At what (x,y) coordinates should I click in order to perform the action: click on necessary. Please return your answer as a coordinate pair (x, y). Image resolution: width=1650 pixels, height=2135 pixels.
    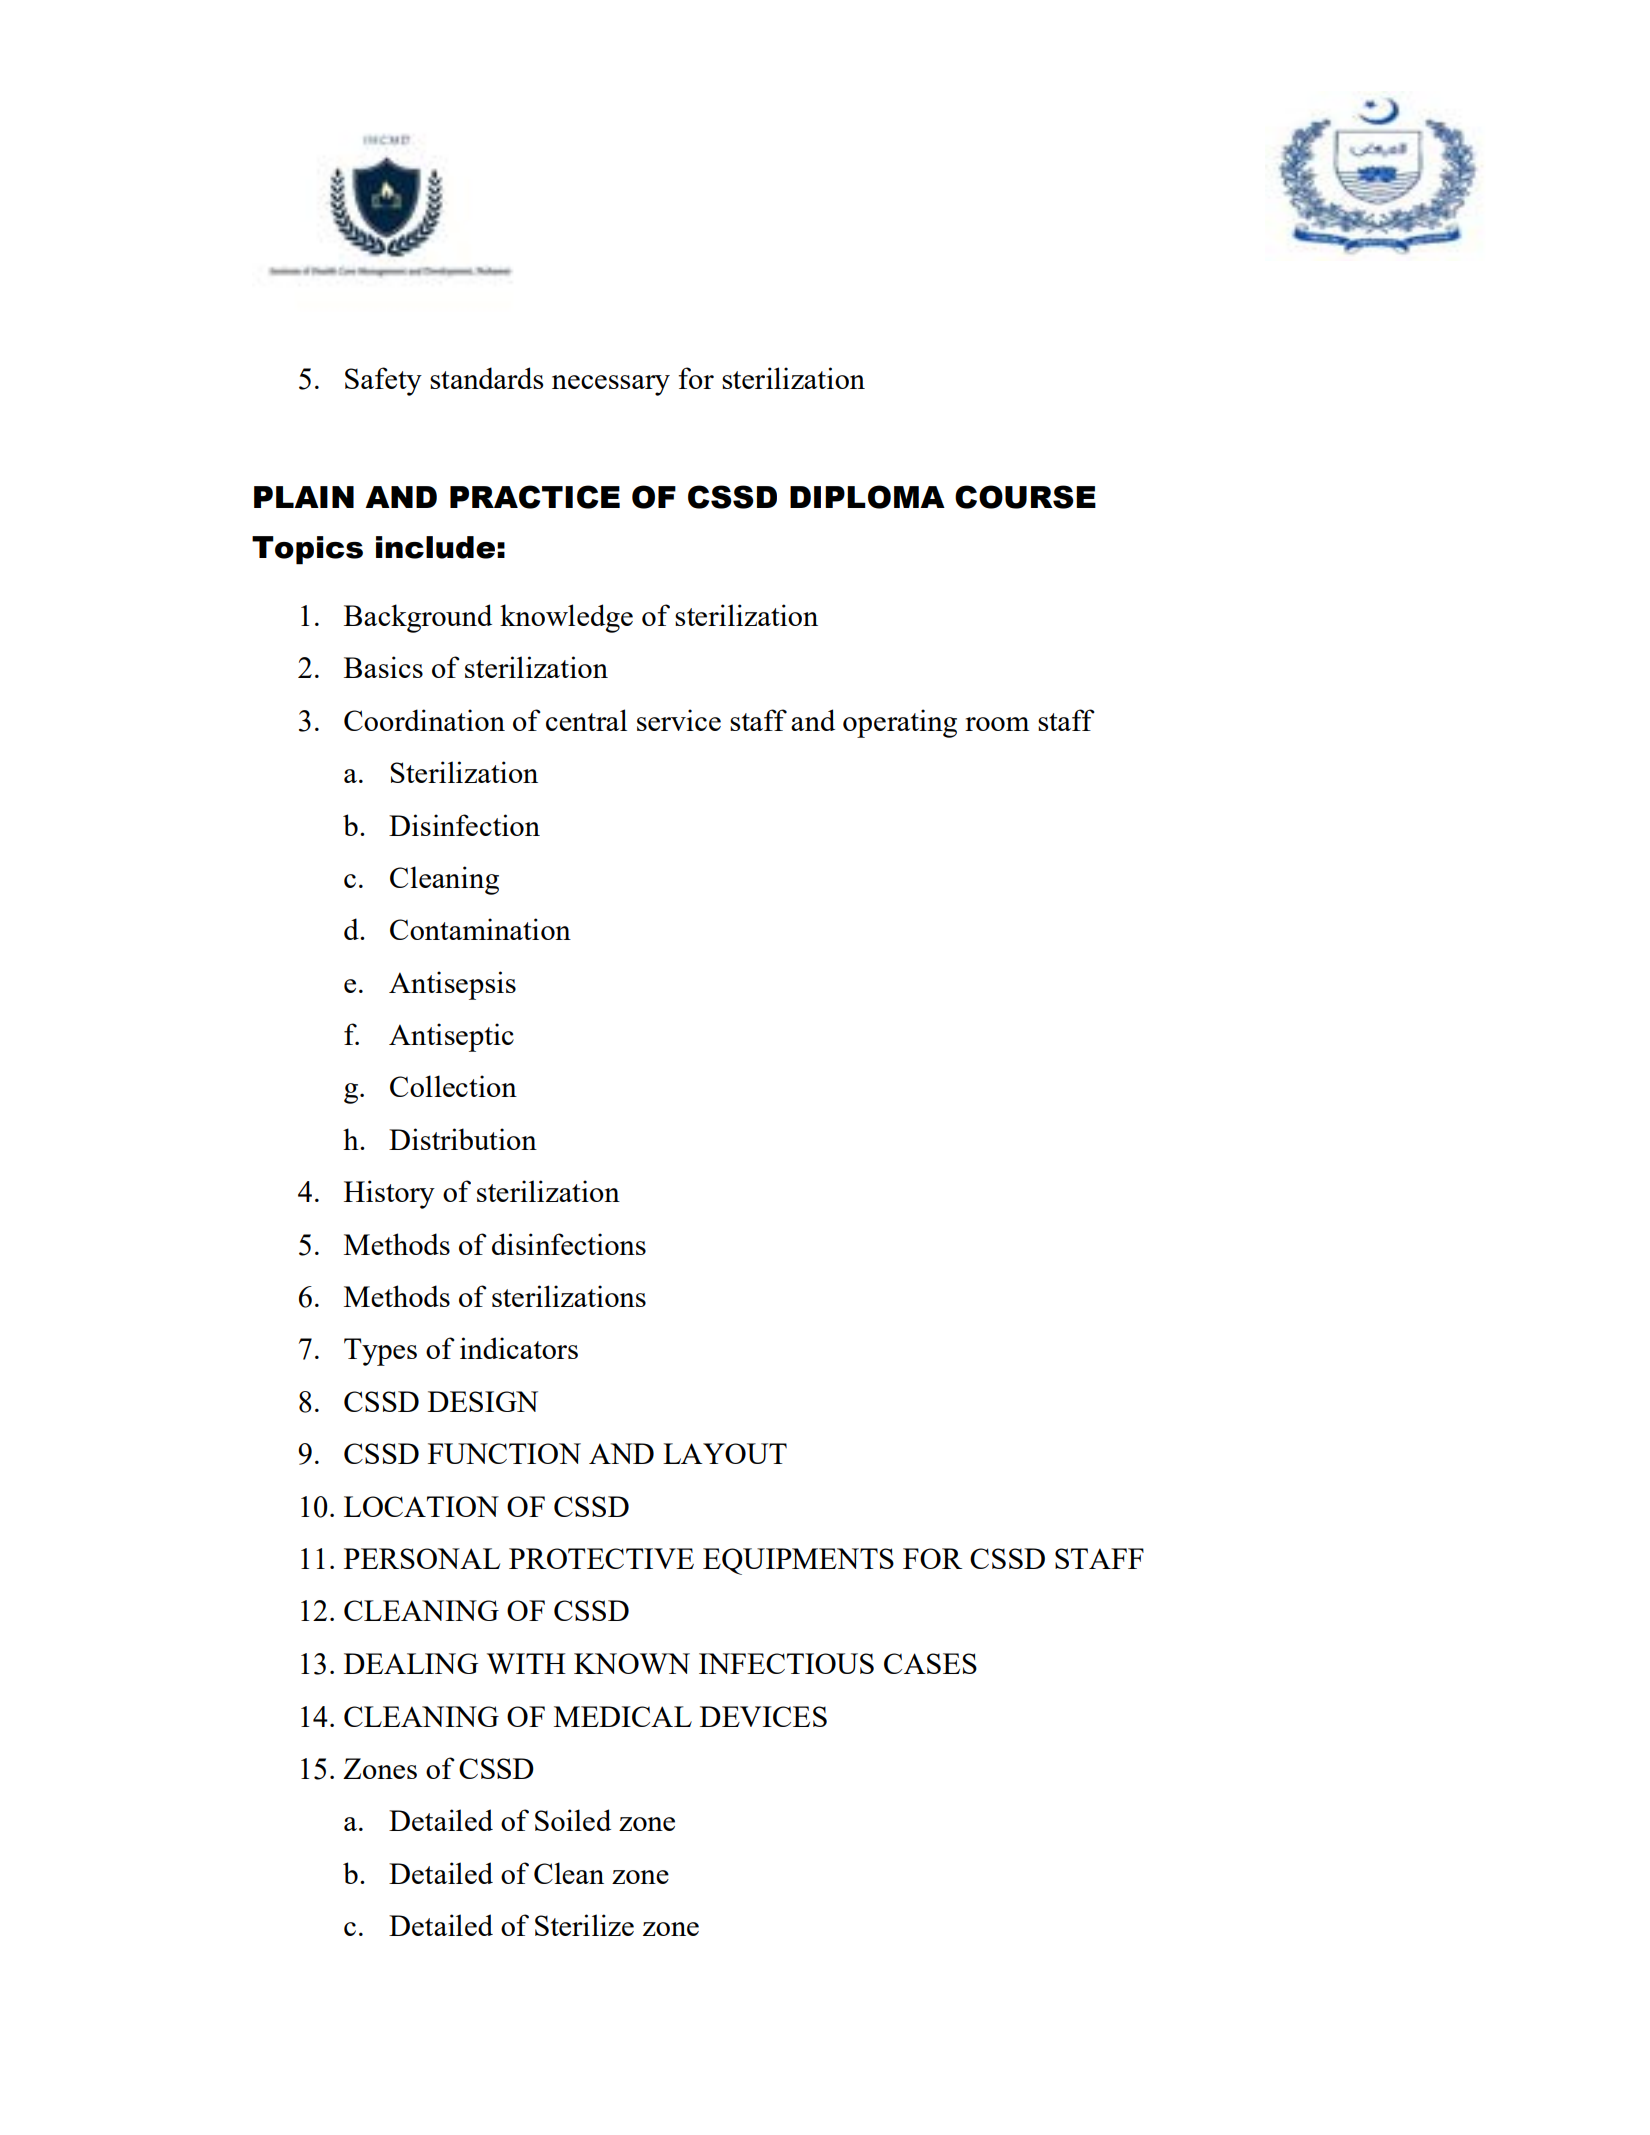
    Looking at the image, I should click on (611, 385).
